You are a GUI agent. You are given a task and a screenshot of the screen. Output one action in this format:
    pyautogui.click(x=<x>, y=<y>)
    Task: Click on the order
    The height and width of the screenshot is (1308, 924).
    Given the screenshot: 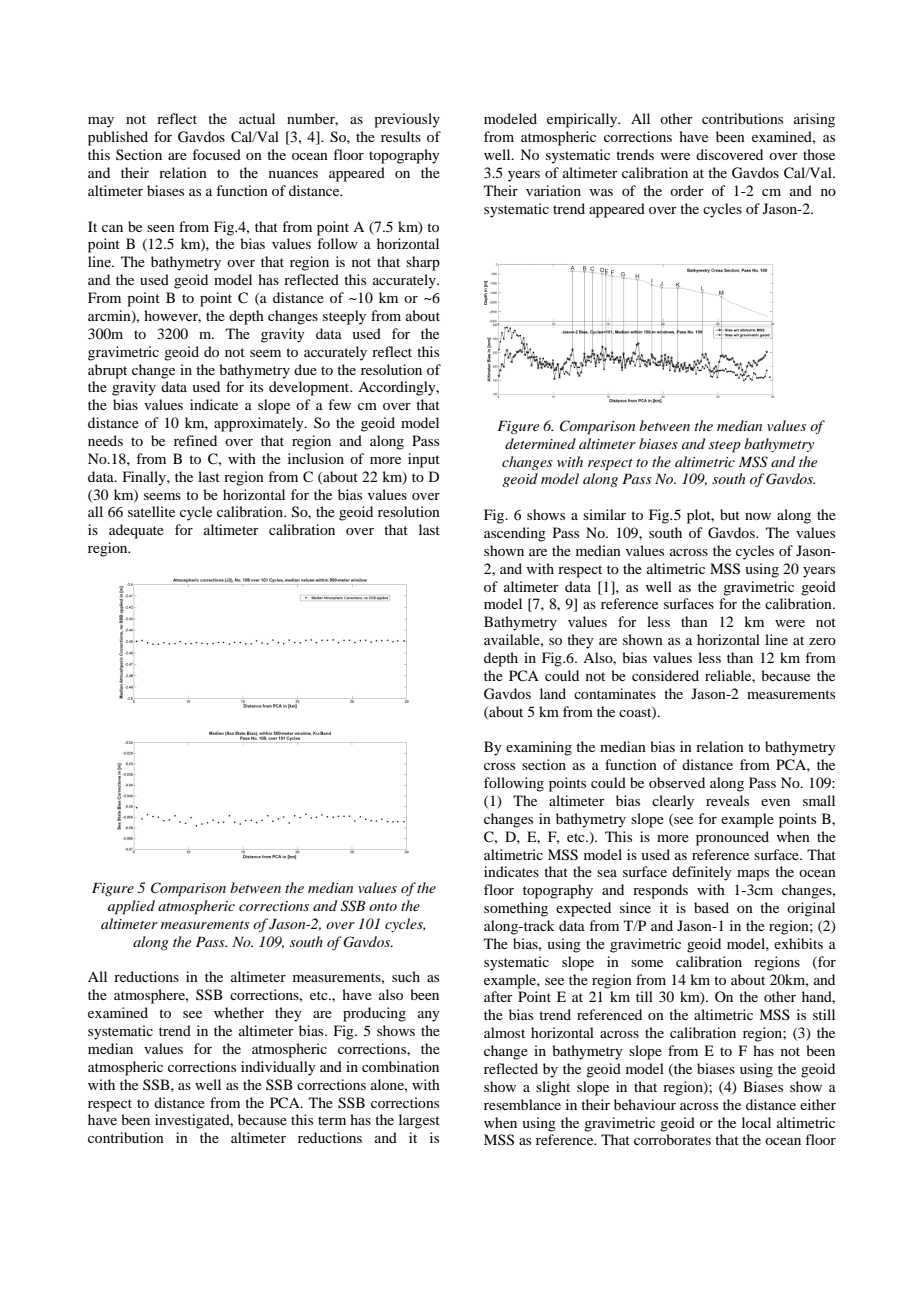 What is the action you would take?
    pyautogui.click(x=687, y=190)
